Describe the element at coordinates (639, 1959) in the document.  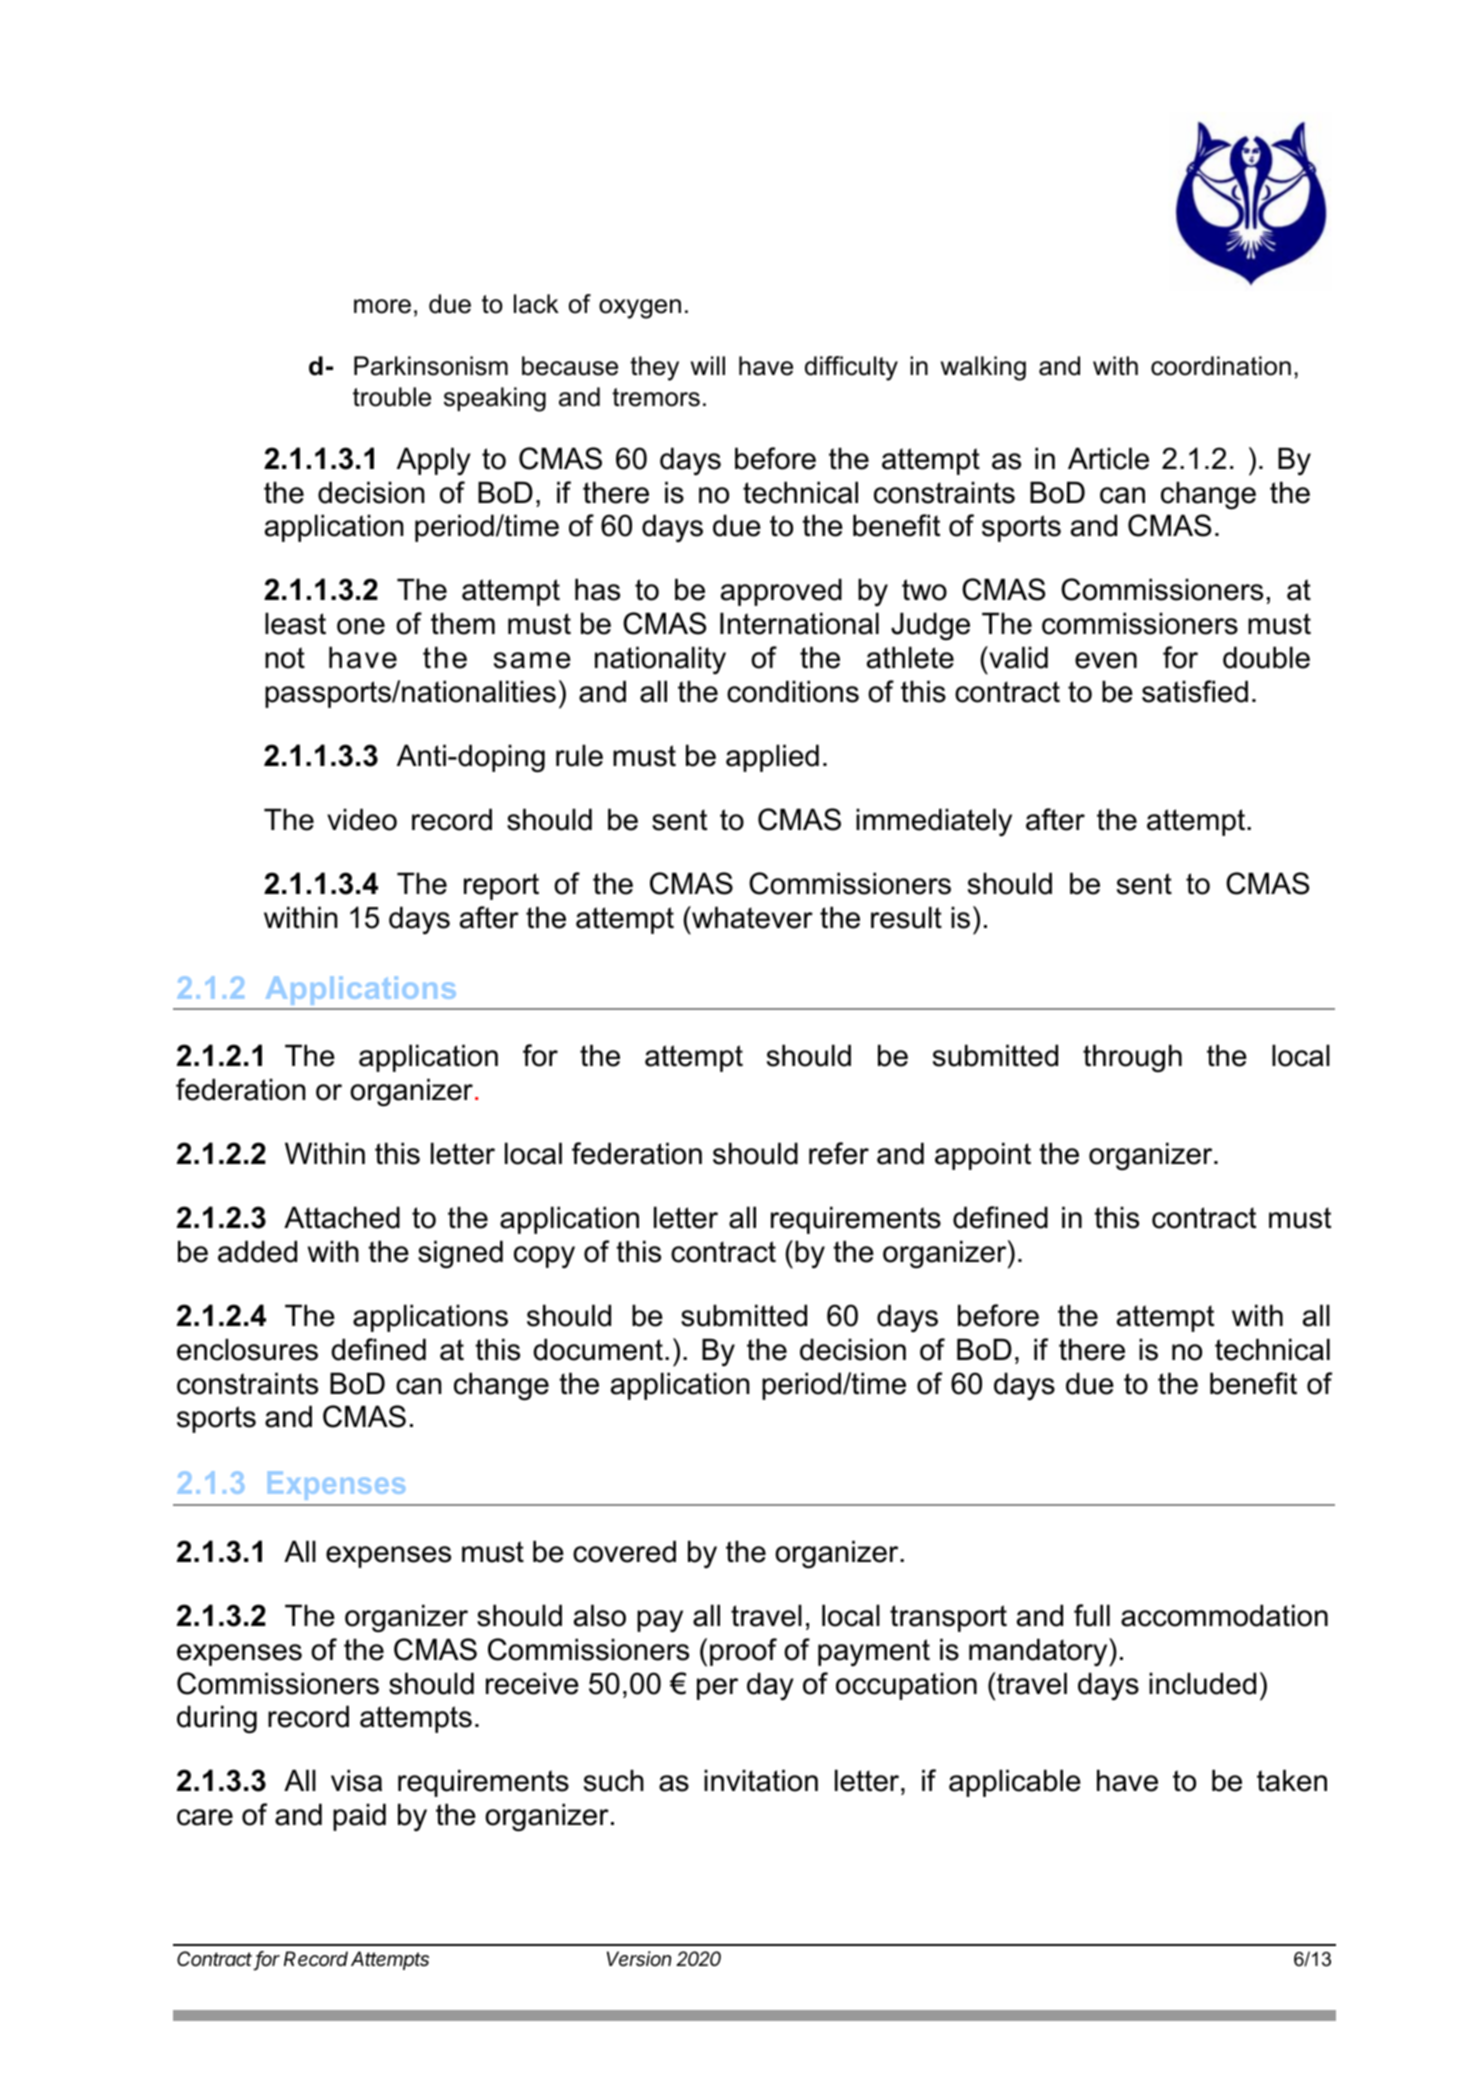
I see `Version` at that location.
